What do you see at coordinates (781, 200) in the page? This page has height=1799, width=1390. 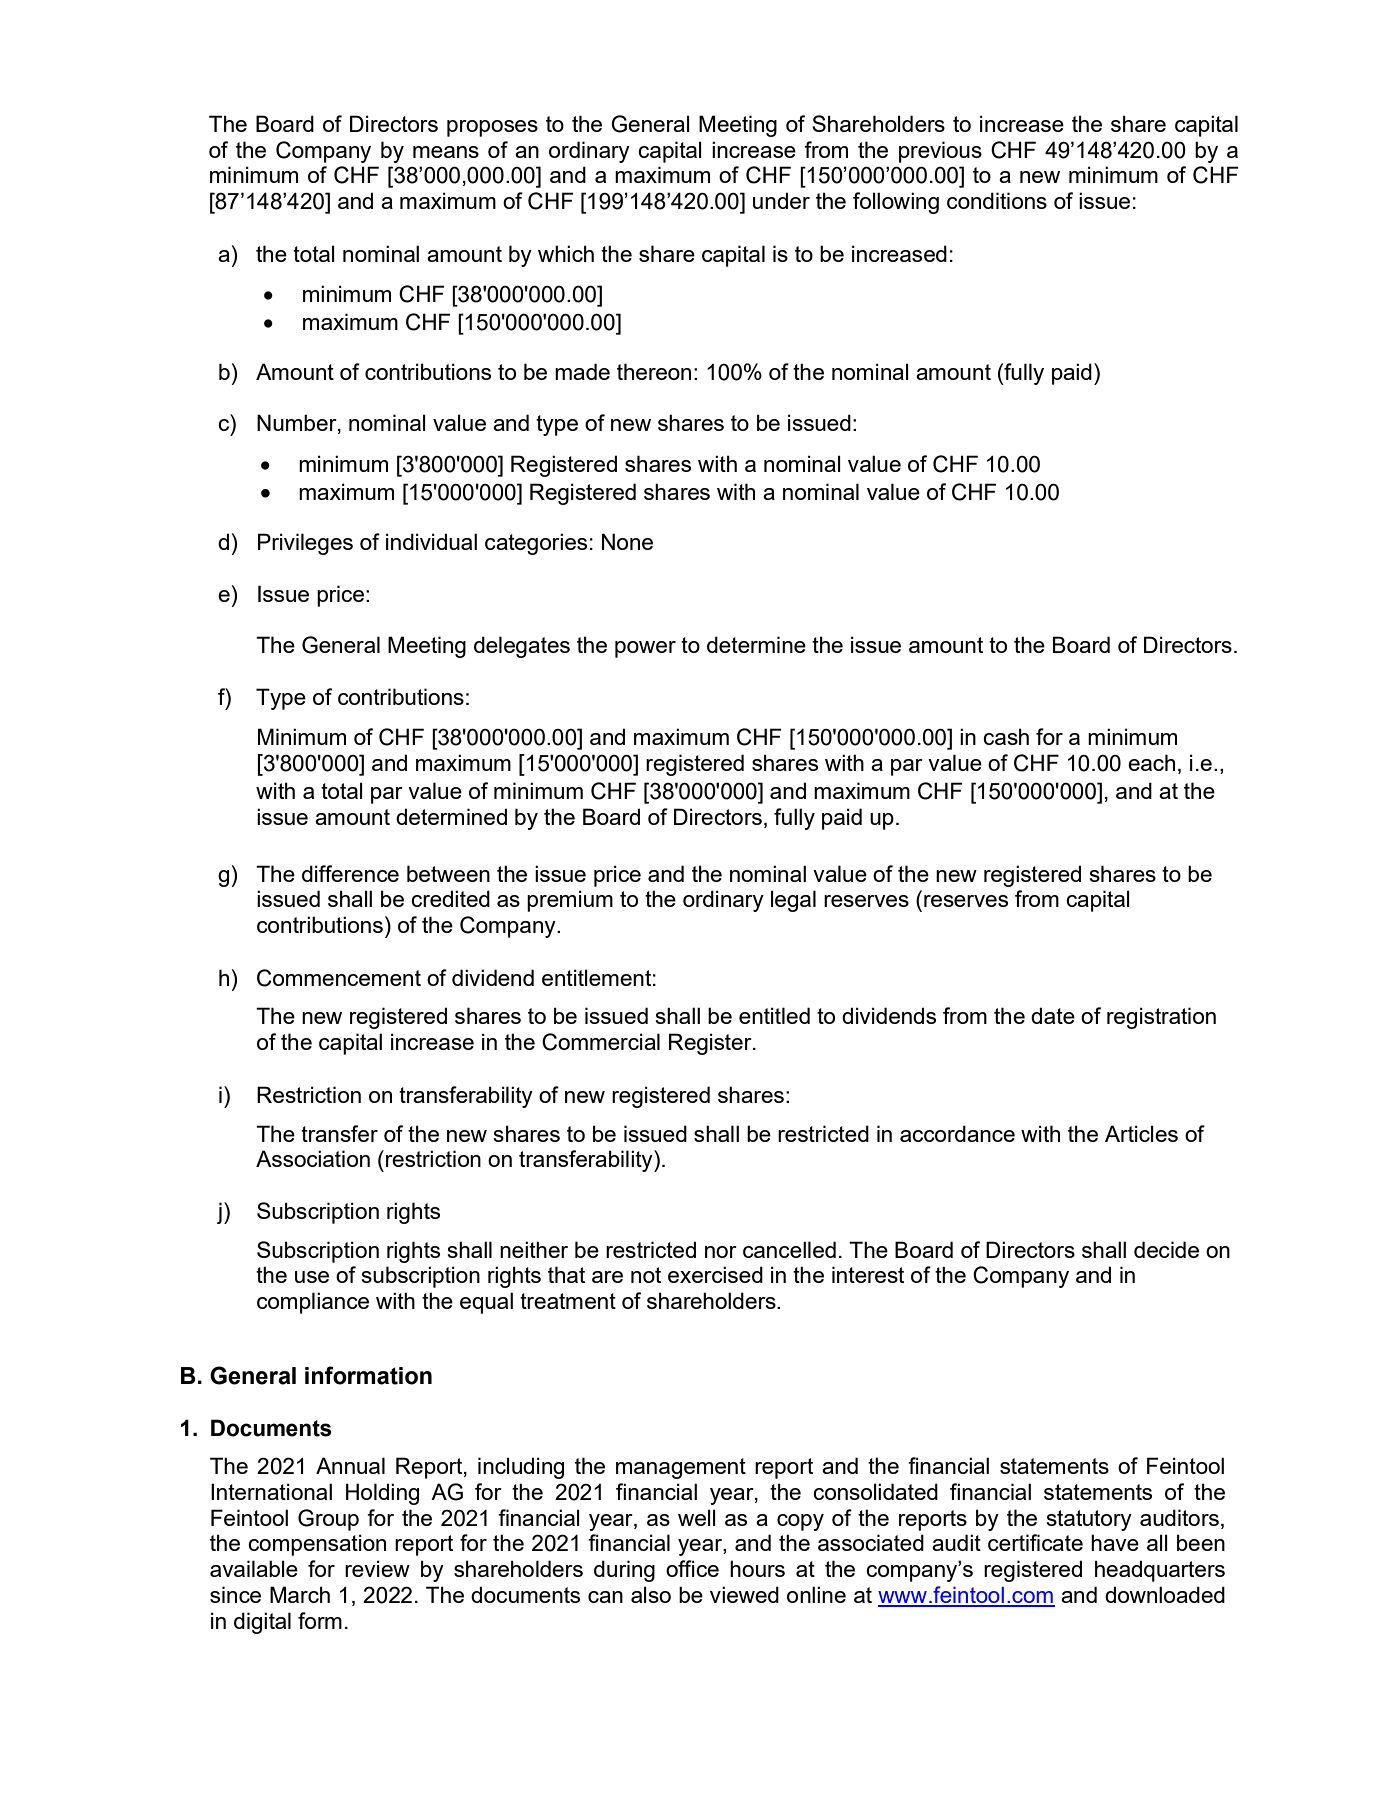 I see `under` at bounding box center [781, 200].
